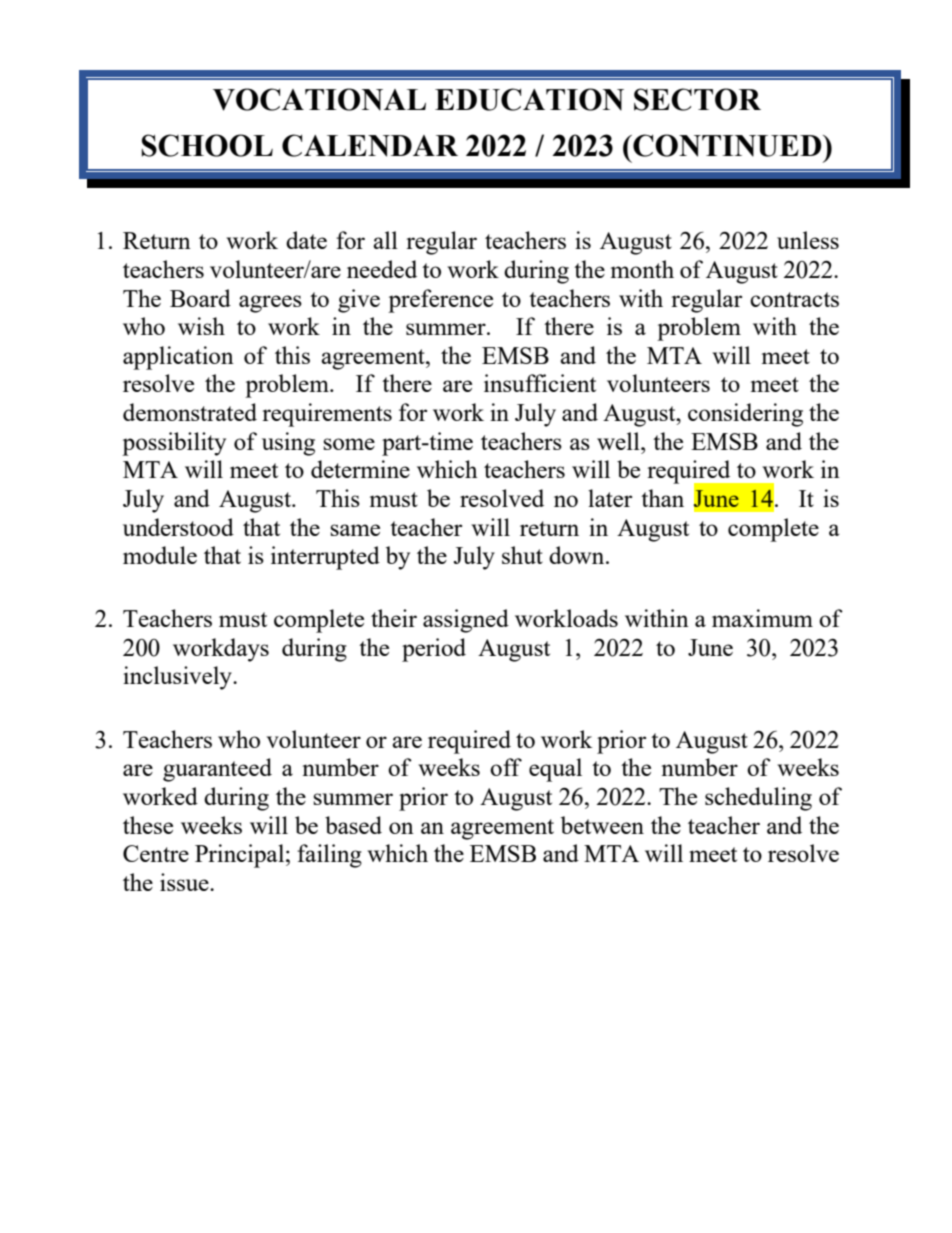  I want to click on than, so click(662, 498).
